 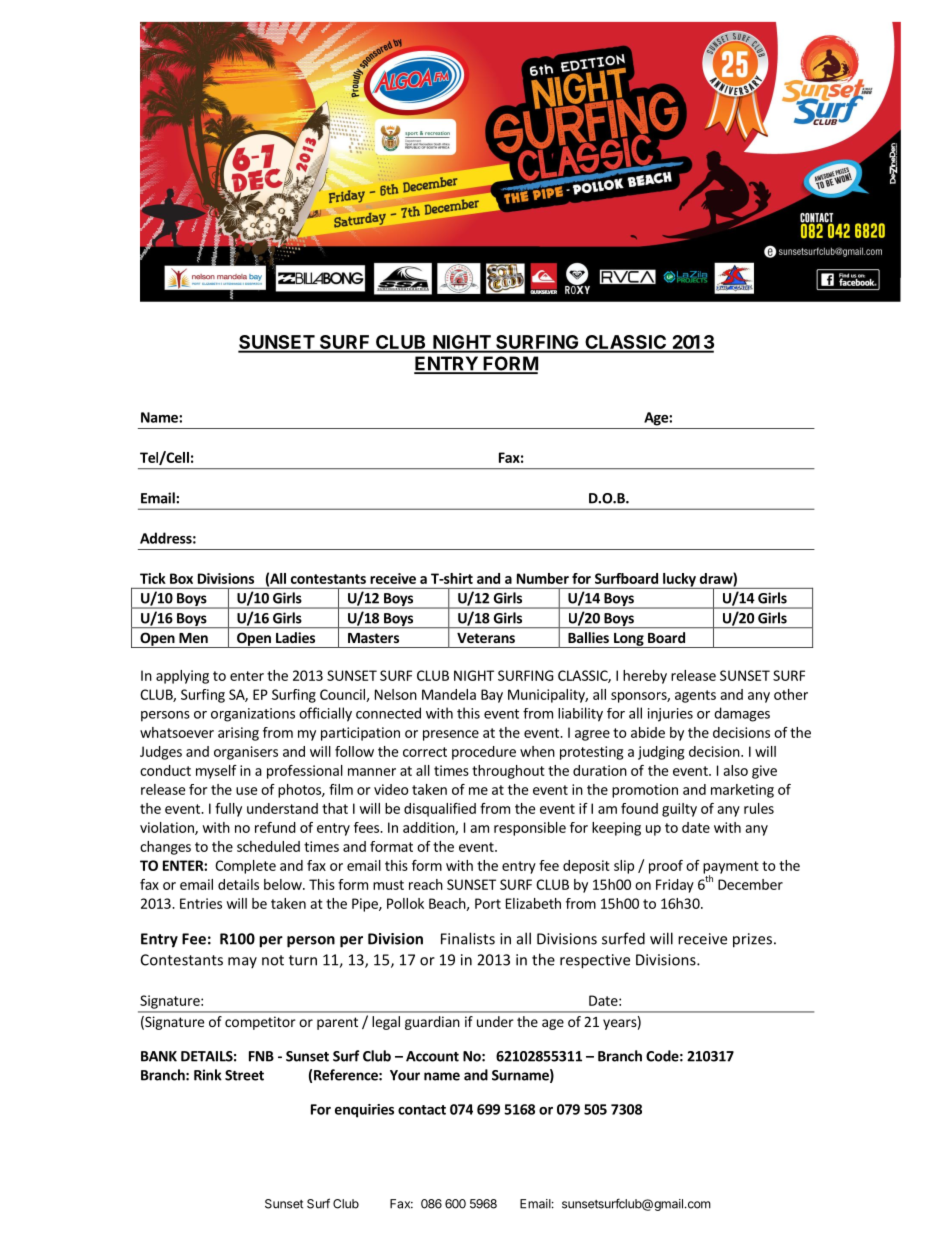 What do you see at coordinates (181, 578) in the screenshot?
I see `Box` at bounding box center [181, 578].
